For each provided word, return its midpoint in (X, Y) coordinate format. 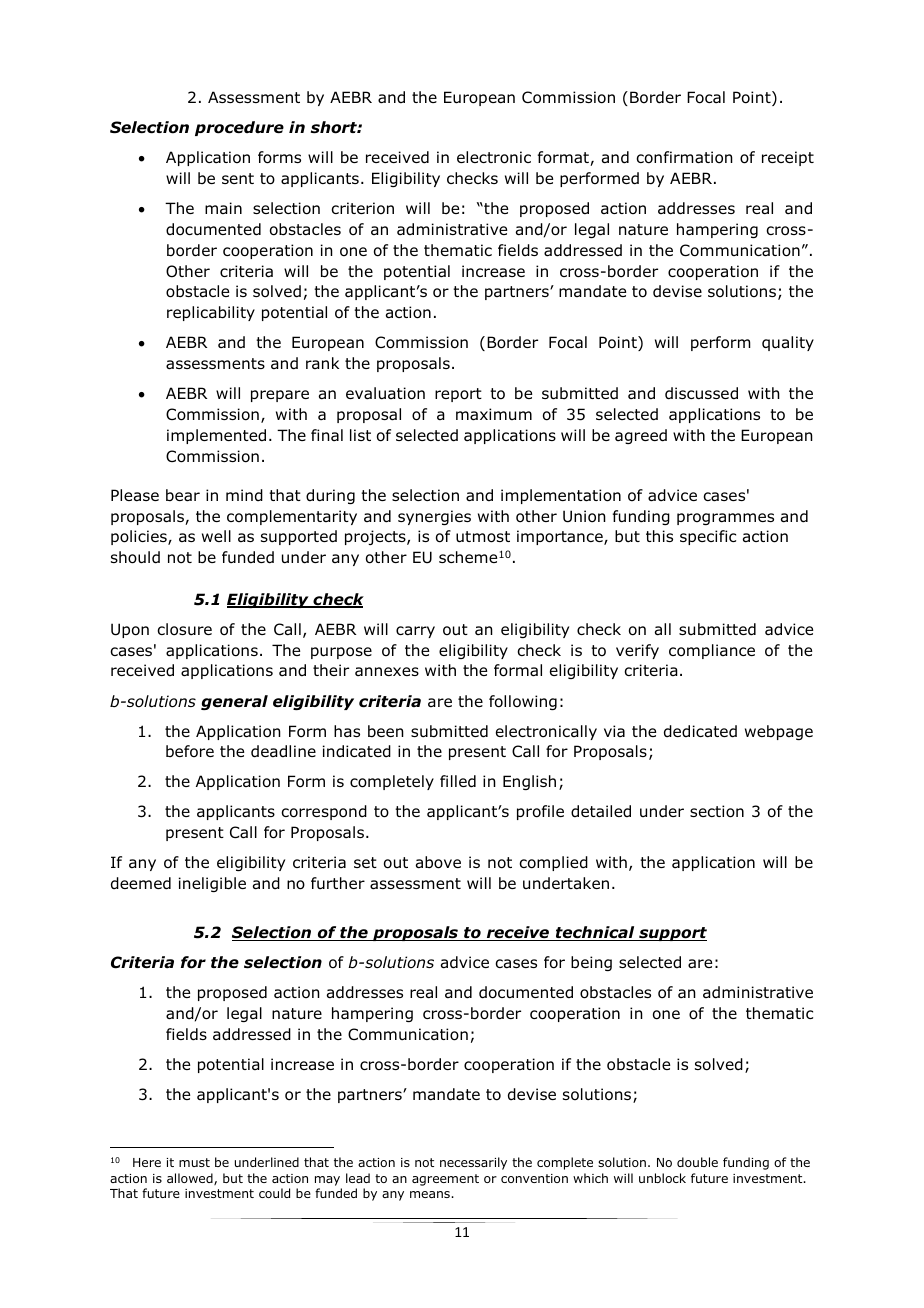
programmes (725, 519)
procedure (239, 128)
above (438, 862)
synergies (434, 517)
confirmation (684, 157)
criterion (362, 208)
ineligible (212, 884)
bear (183, 495)
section (717, 811)
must (194, 1162)
